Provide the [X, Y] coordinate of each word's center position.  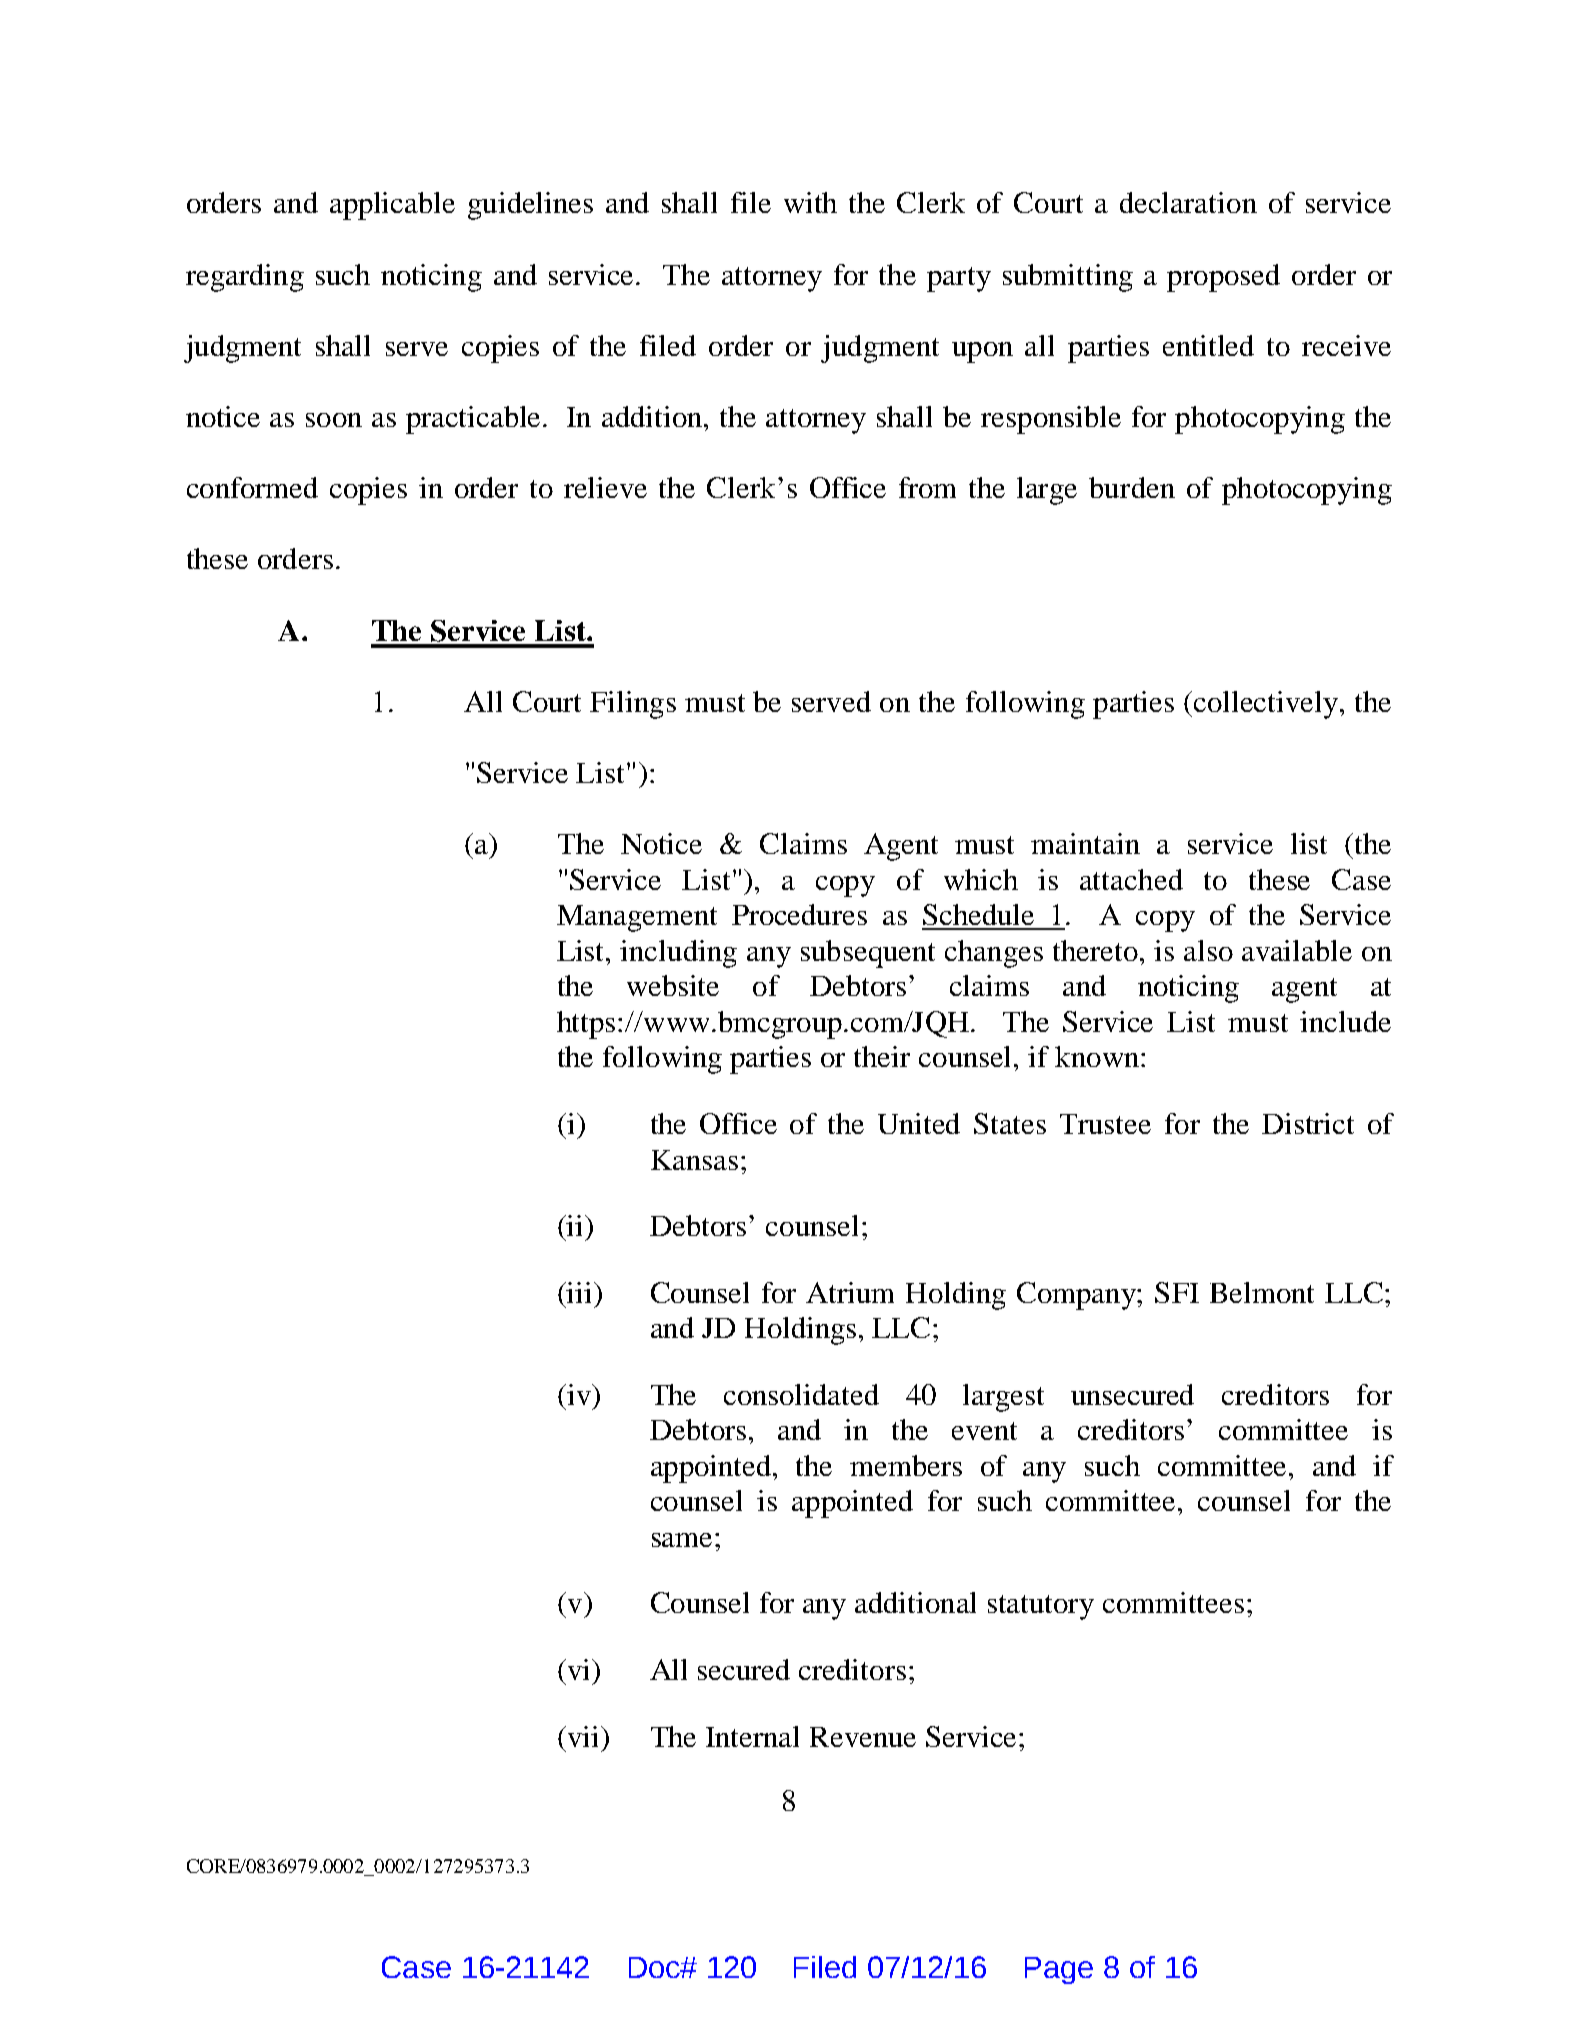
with [810, 202]
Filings [633, 705]
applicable [392, 206]
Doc [655, 1967]
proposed [1223, 278]
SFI [1177, 1292]
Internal [752, 1736]
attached [1131, 879]
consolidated [801, 1394]
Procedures [799, 914]
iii [580, 1292]
